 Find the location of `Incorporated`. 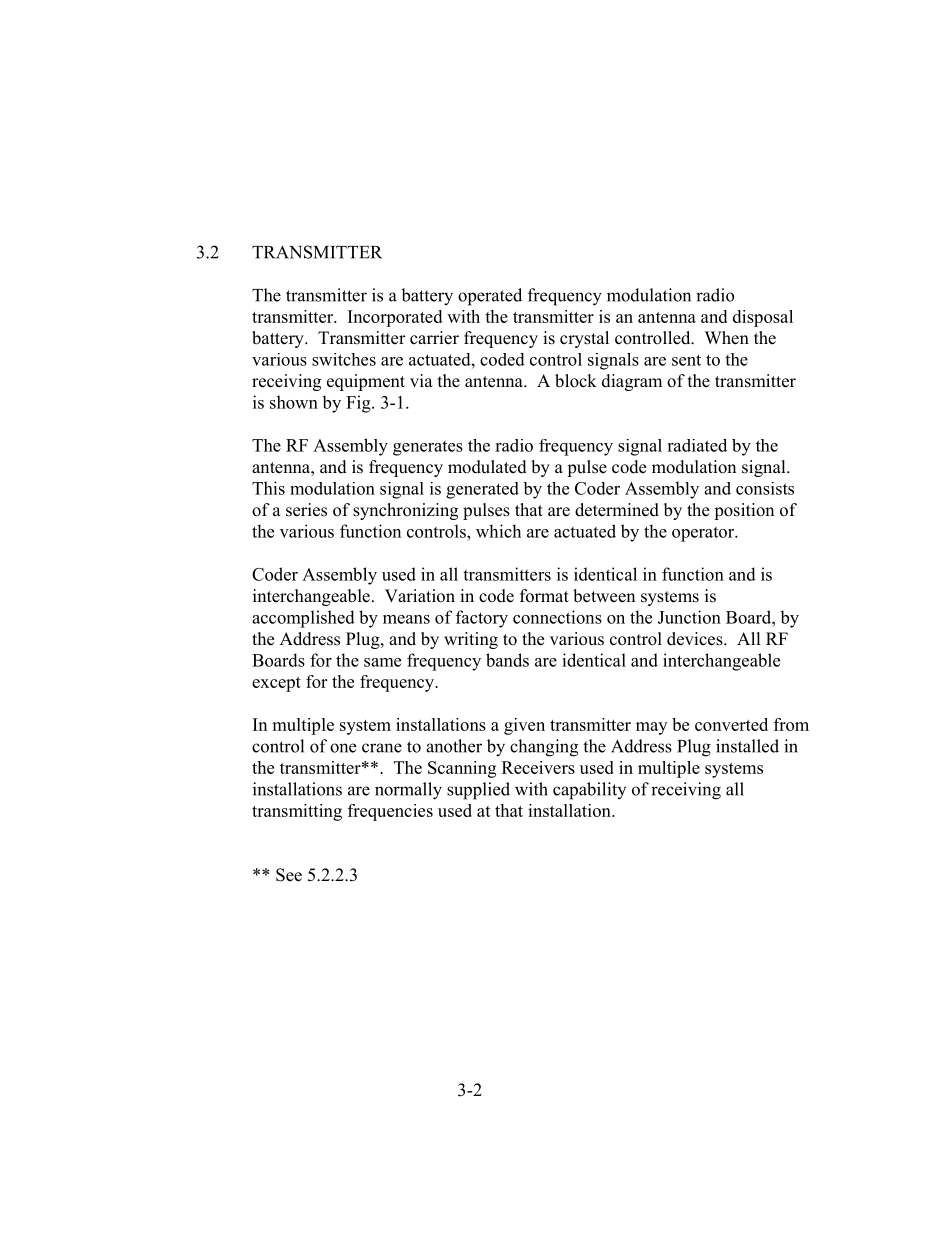

Incorporated is located at coordinates (395, 318).
